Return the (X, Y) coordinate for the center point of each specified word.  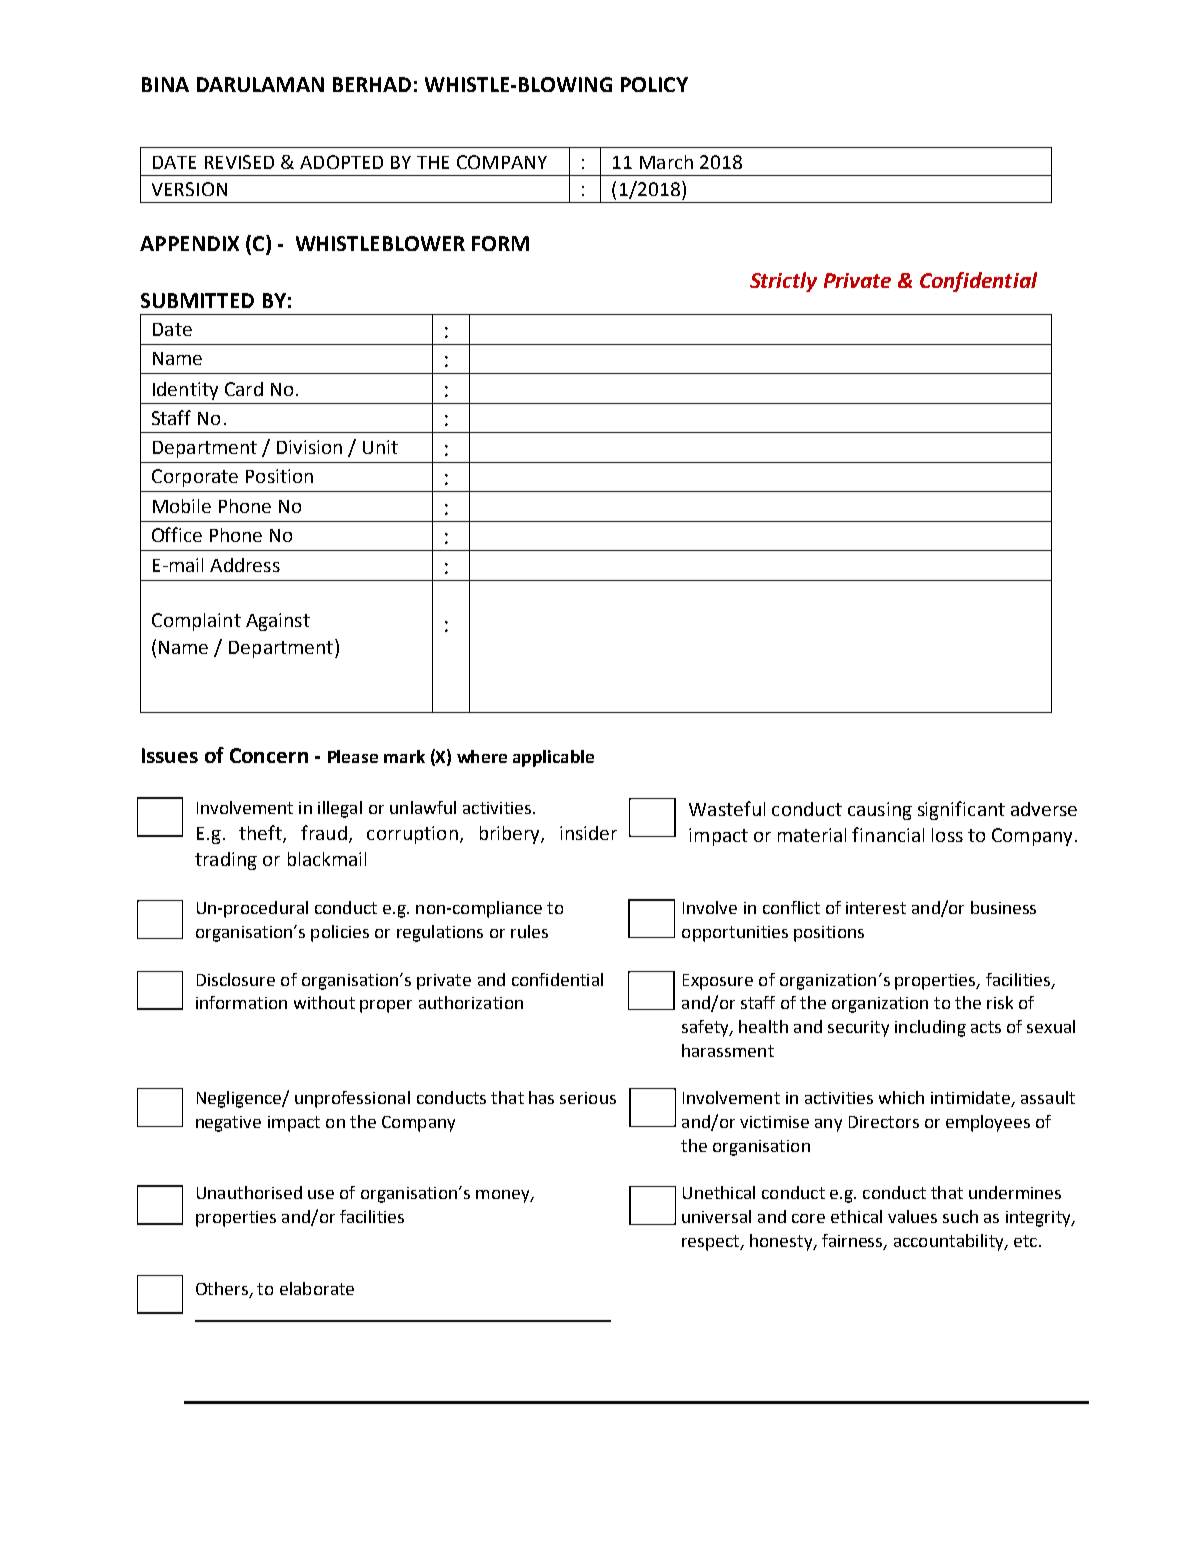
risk (1000, 1002)
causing (880, 811)
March (666, 162)
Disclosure (236, 979)
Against (278, 622)
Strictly (783, 282)
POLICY (654, 84)
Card (244, 389)
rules (529, 931)
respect (712, 1243)
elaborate (317, 1288)
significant (961, 810)
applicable (553, 758)
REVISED (239, 162)
